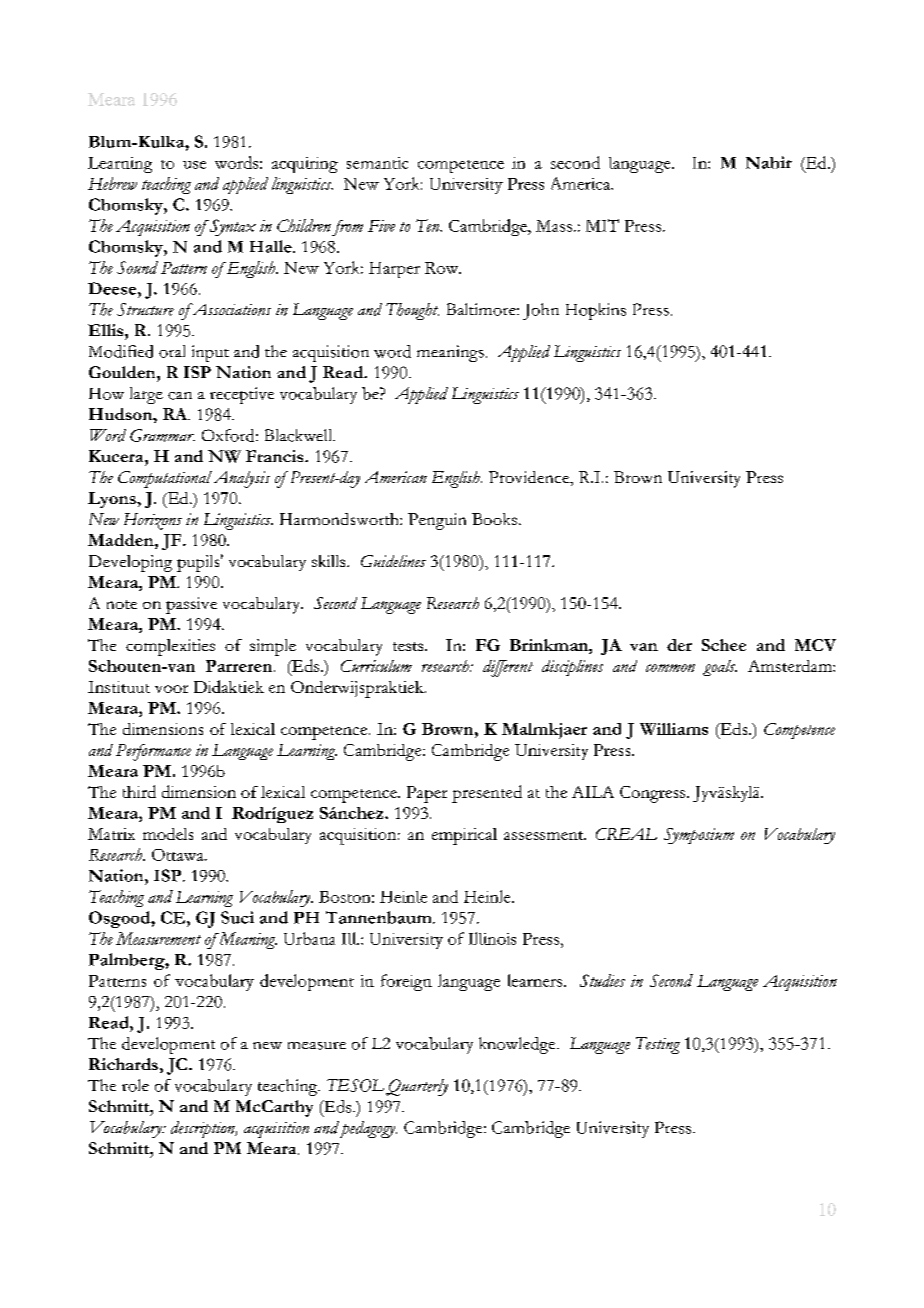 Image resolution: width=924 pixels, height=1308 pixels. What do you see at coordinates (377, 163) in the page?
I see `semantic` at bounding box center [377, 163].
